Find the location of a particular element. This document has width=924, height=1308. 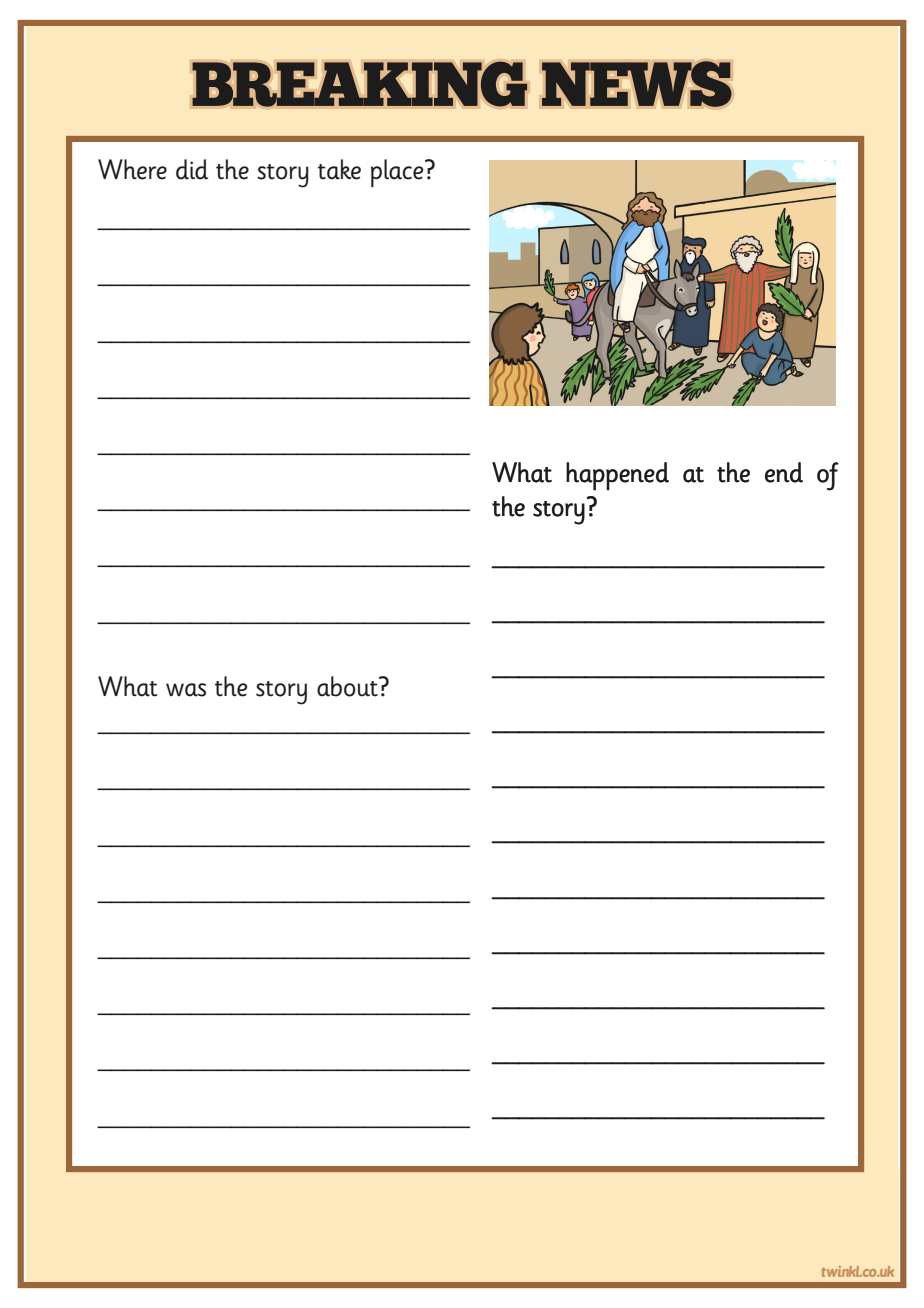

place is located at coordinates (398, 173).
